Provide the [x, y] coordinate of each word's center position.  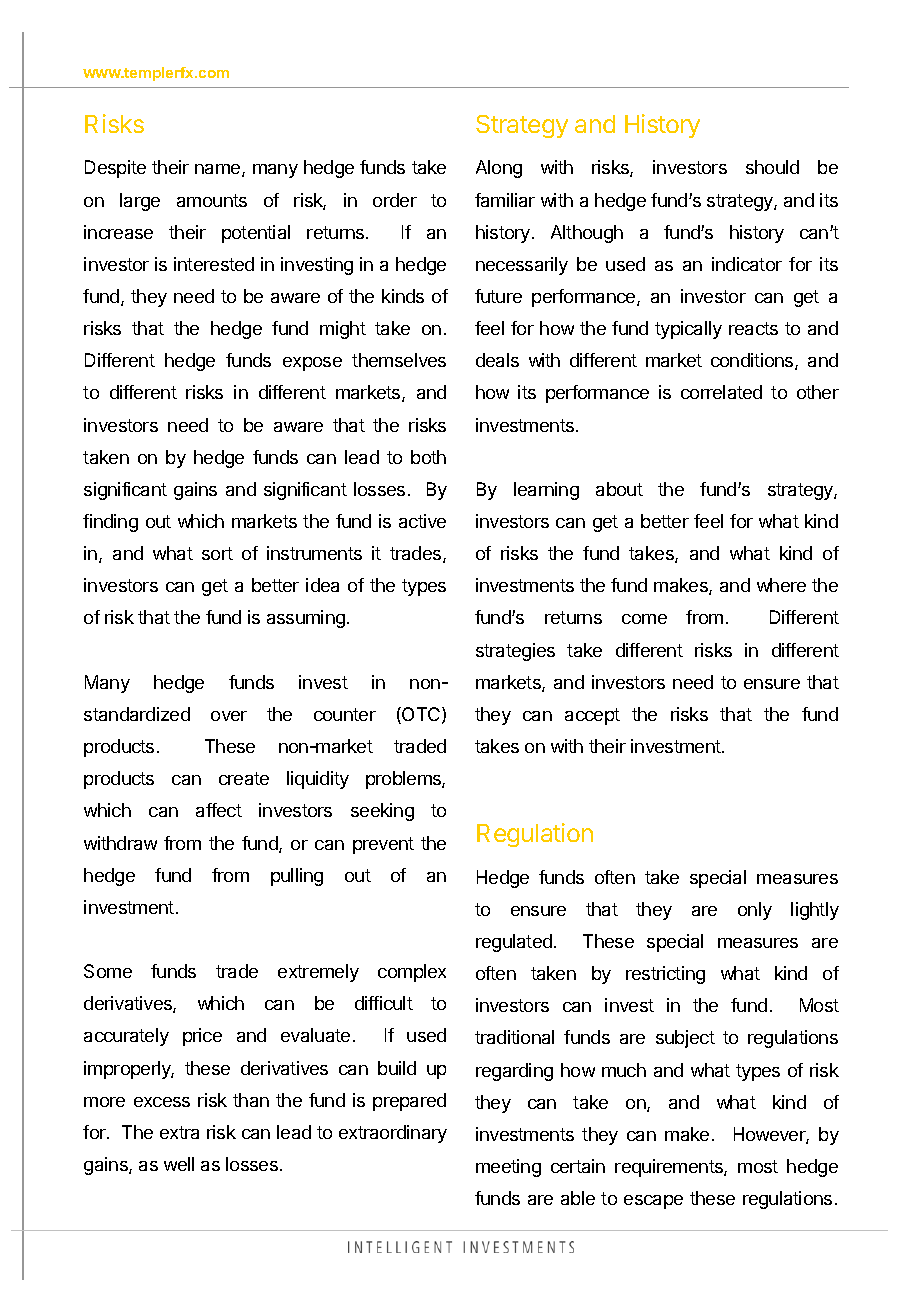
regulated [514, 943]
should [772, 167]
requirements [670, 1168]
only [755, 911]
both [428, 457]
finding [110, 523]
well [179, 1164]
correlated [721, 392]
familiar [505, 200]
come [644, 619]
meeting [508, 1168]
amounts [212, 200]
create [244, 778]
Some [108, 971]
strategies [515, 652]
